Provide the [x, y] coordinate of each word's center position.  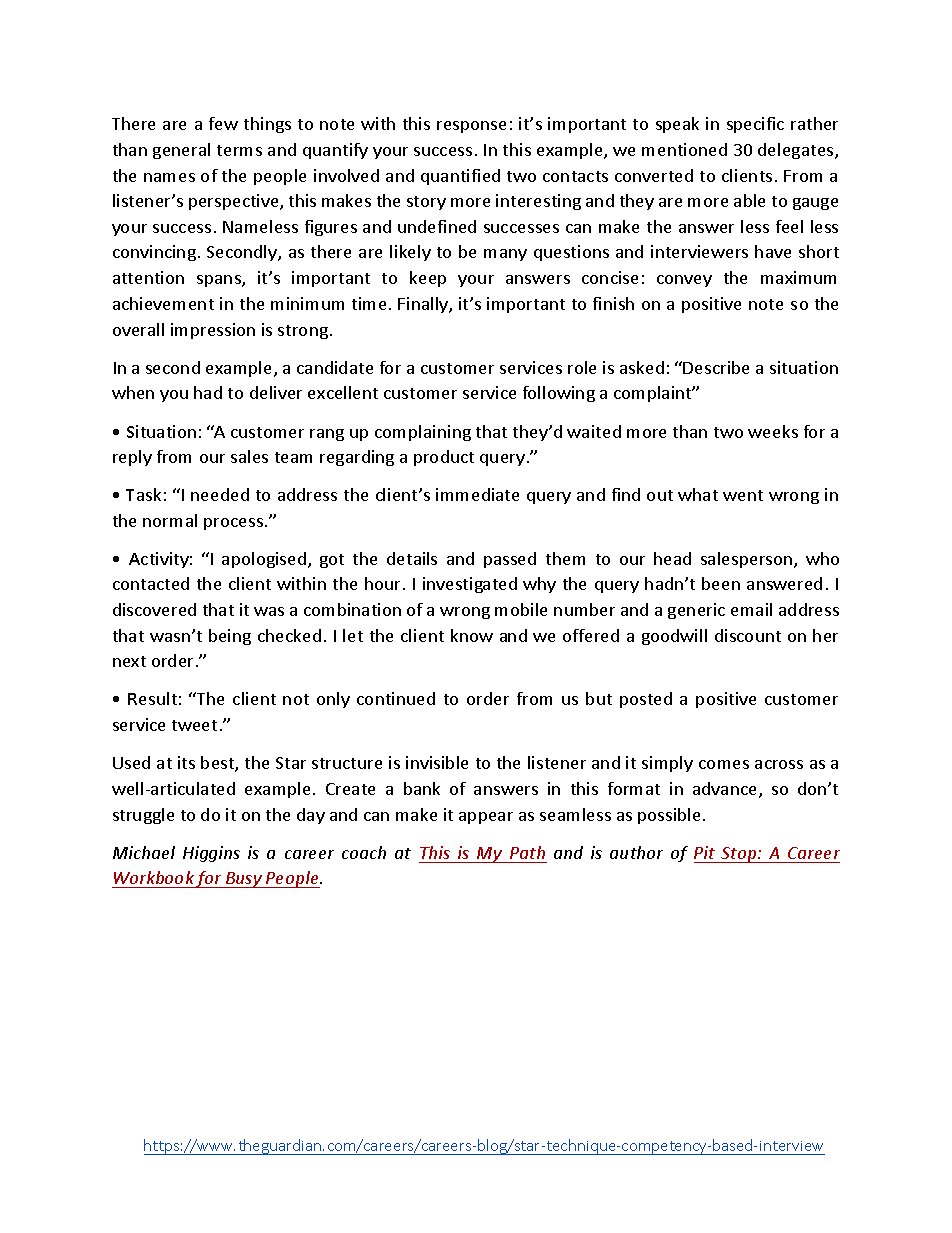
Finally [424, 305]
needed [220, 494]
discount [748, 635]
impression [213, 331]
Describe [716, 367]
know [472, 635]
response [471, 127]
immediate [477, 494]
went [743, 495]
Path [527, 852]
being [230, 637]
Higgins [211, 854]
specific [755, 125]
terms [239, 150]
